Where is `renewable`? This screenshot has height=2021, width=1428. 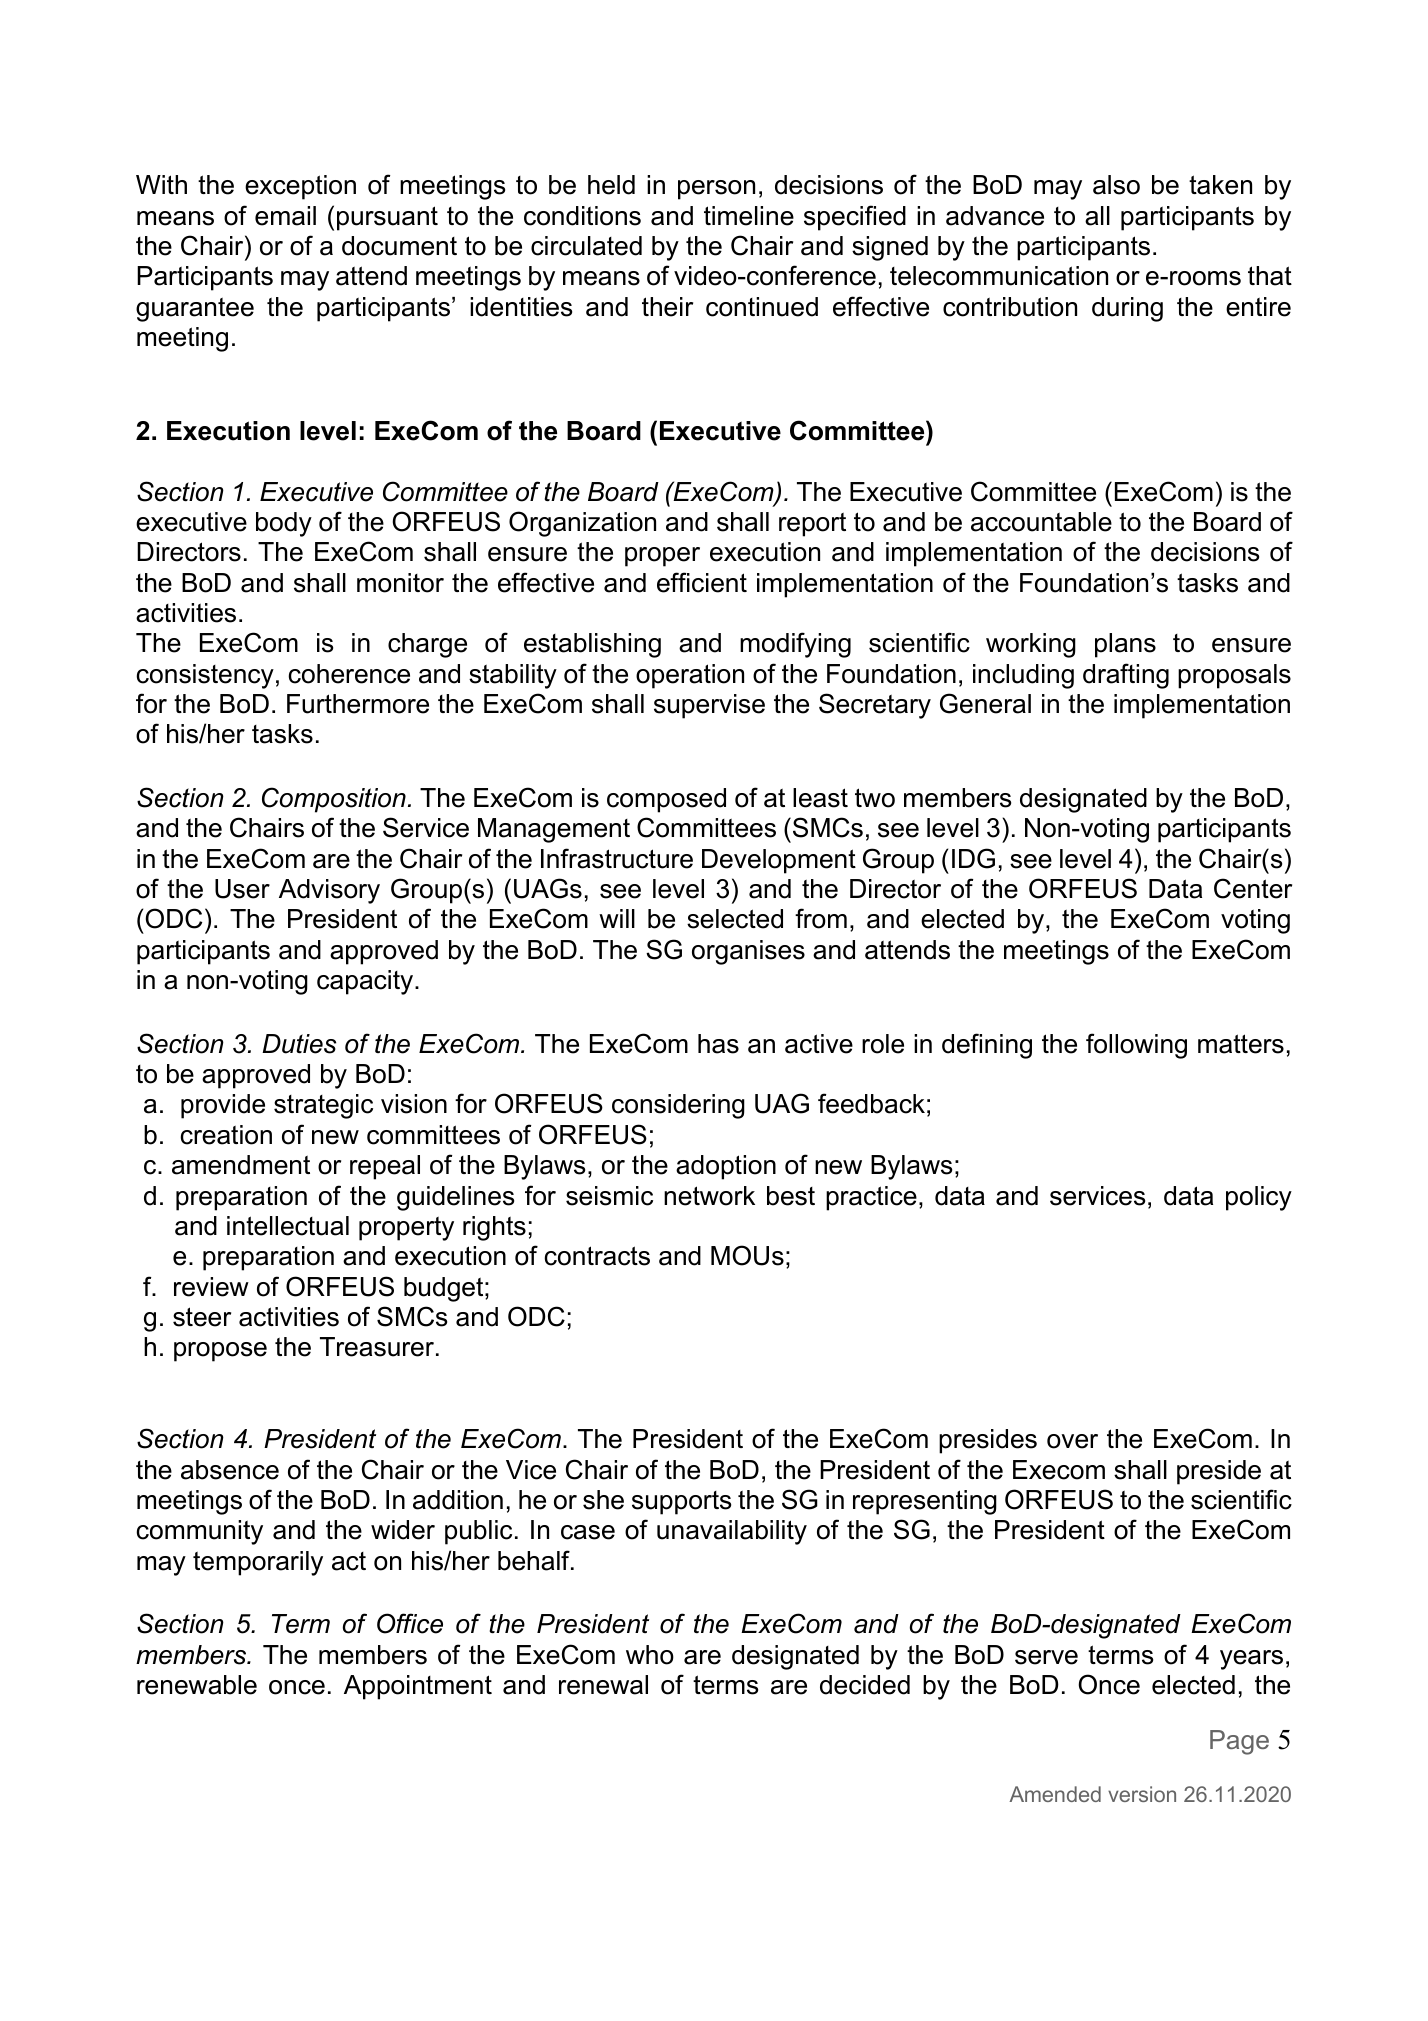
renewable is located at coordinates (197, 1685).
